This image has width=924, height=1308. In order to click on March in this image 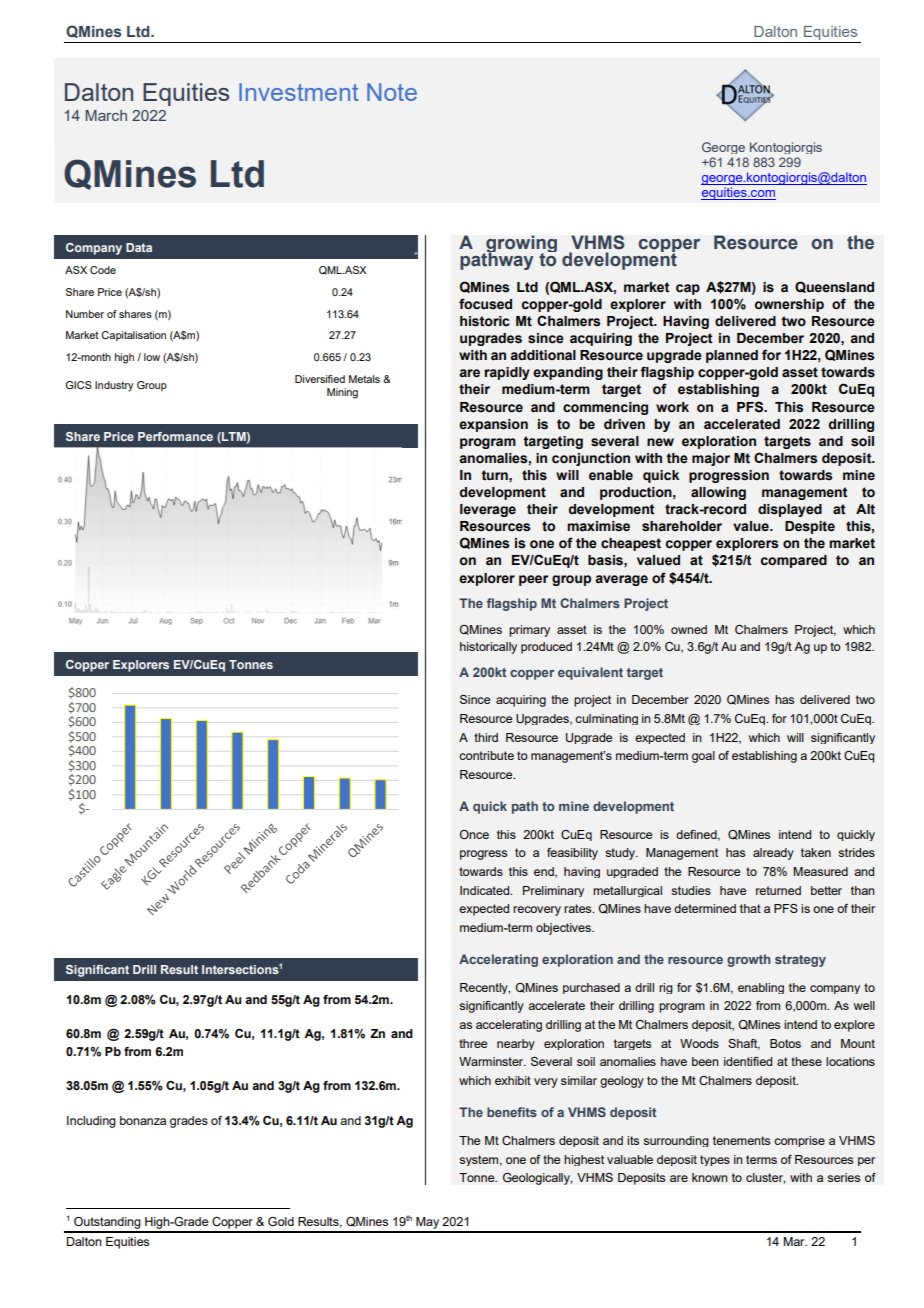, I will do `click(106, 115)`.
